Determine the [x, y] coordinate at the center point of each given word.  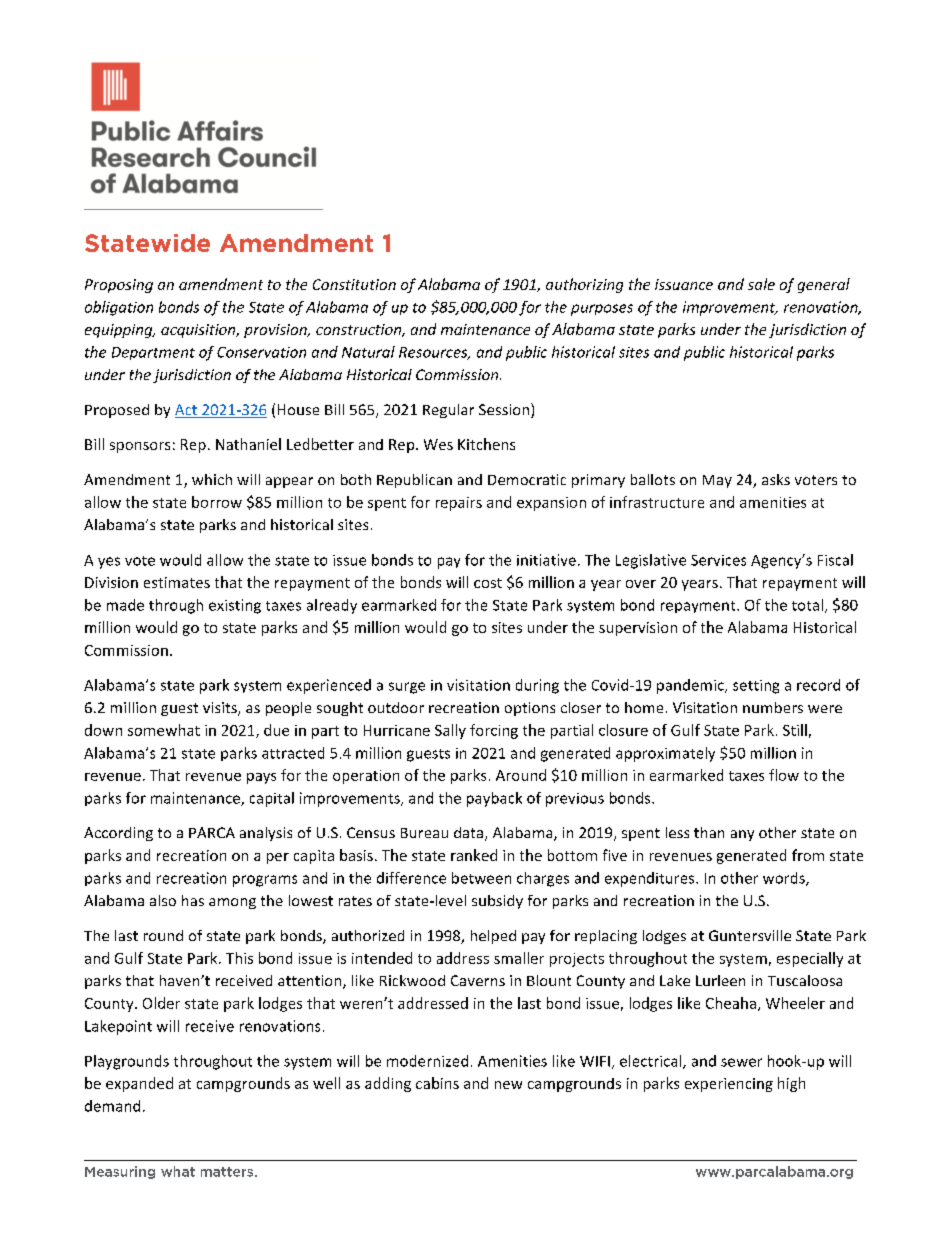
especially [810, 959]
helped [493, 937]
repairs [459, 504]
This [239, 958]
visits [221, 709]
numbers [773, 707]
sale [761, 284]
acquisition [199, 331]
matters [228, 1172]
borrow [217, 502]
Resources [434, 353]
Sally [450, 731]
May [717, 481]
